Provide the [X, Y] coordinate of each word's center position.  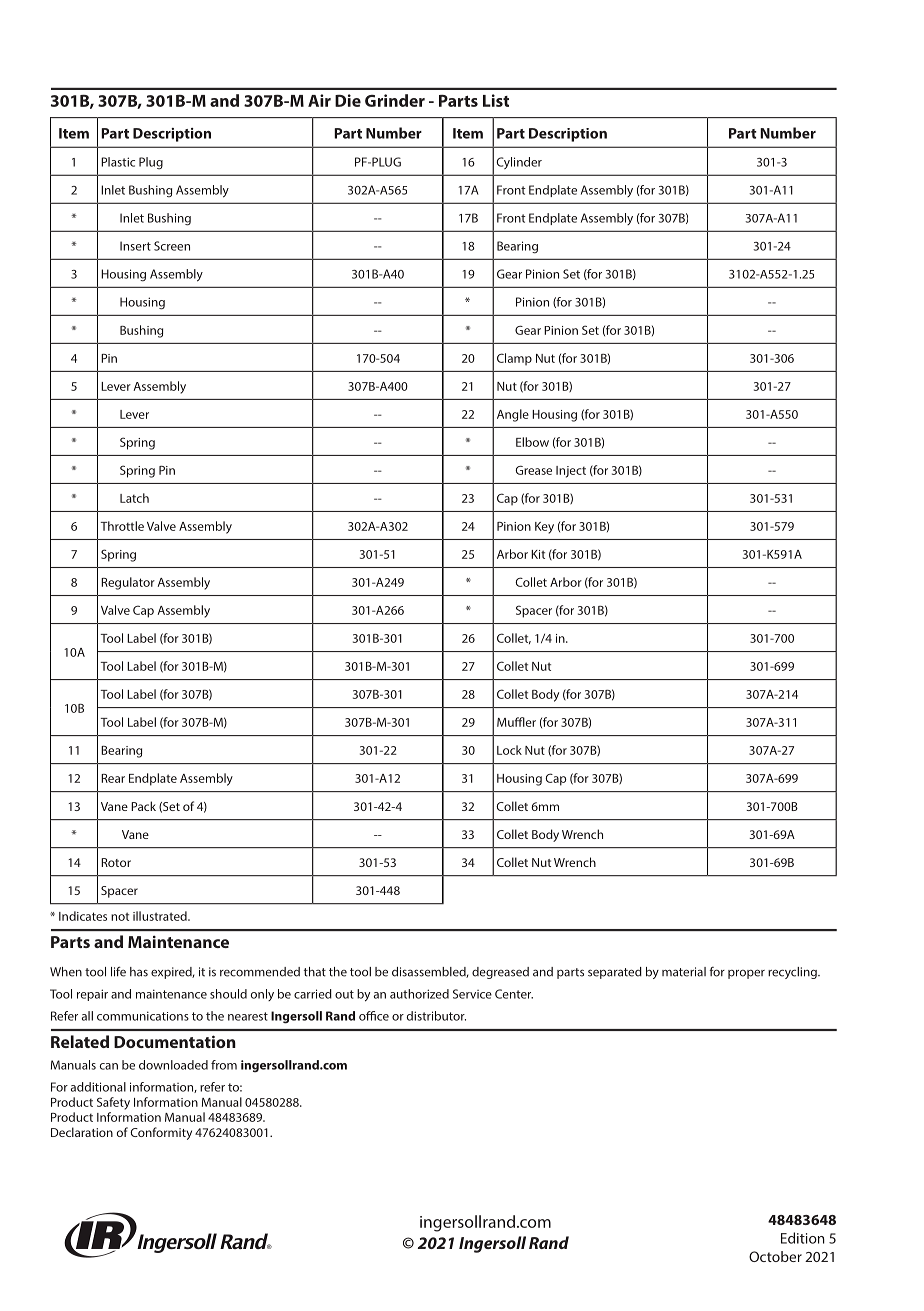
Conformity [161, 1133]
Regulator [128, 583]
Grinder [395, 100]
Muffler [516, 722]
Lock [509, 750]
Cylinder [519, 163]
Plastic [118, 162]
